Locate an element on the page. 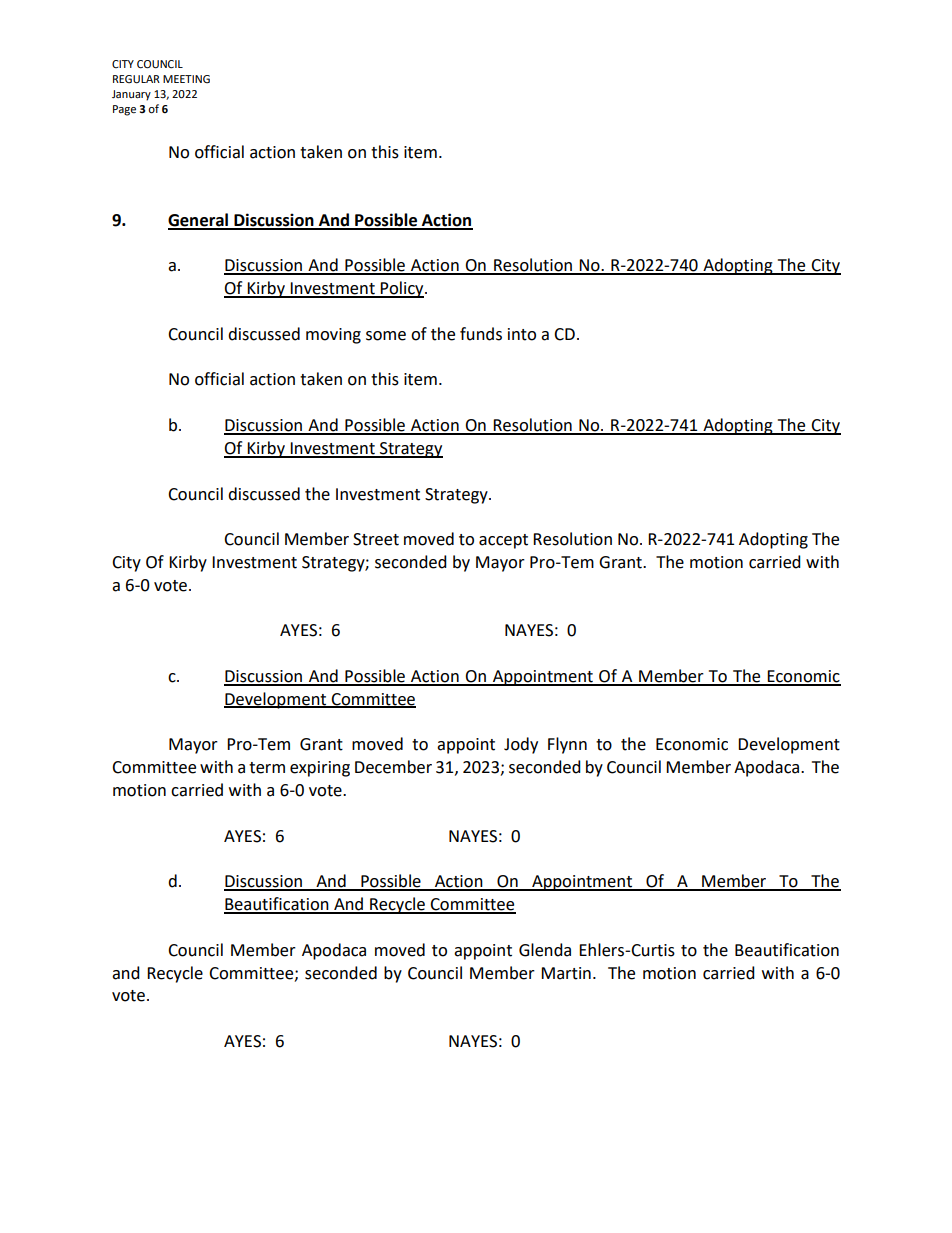 Image resolution: width=952 pixels, height=1233 pixels. MEETING is located at coordinates (186, 79).
